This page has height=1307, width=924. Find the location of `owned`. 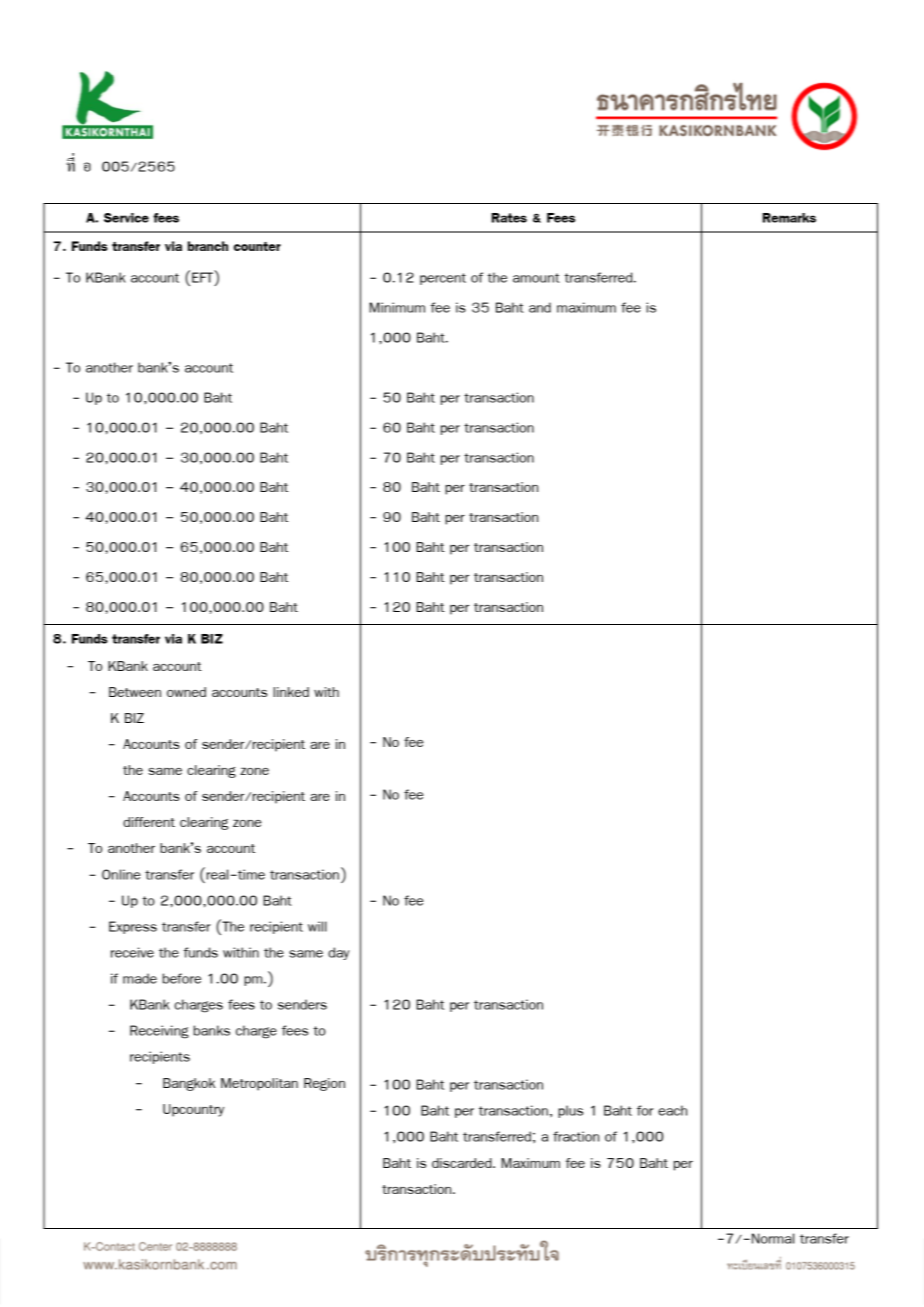

owned is located at coordinates (186, 692).
